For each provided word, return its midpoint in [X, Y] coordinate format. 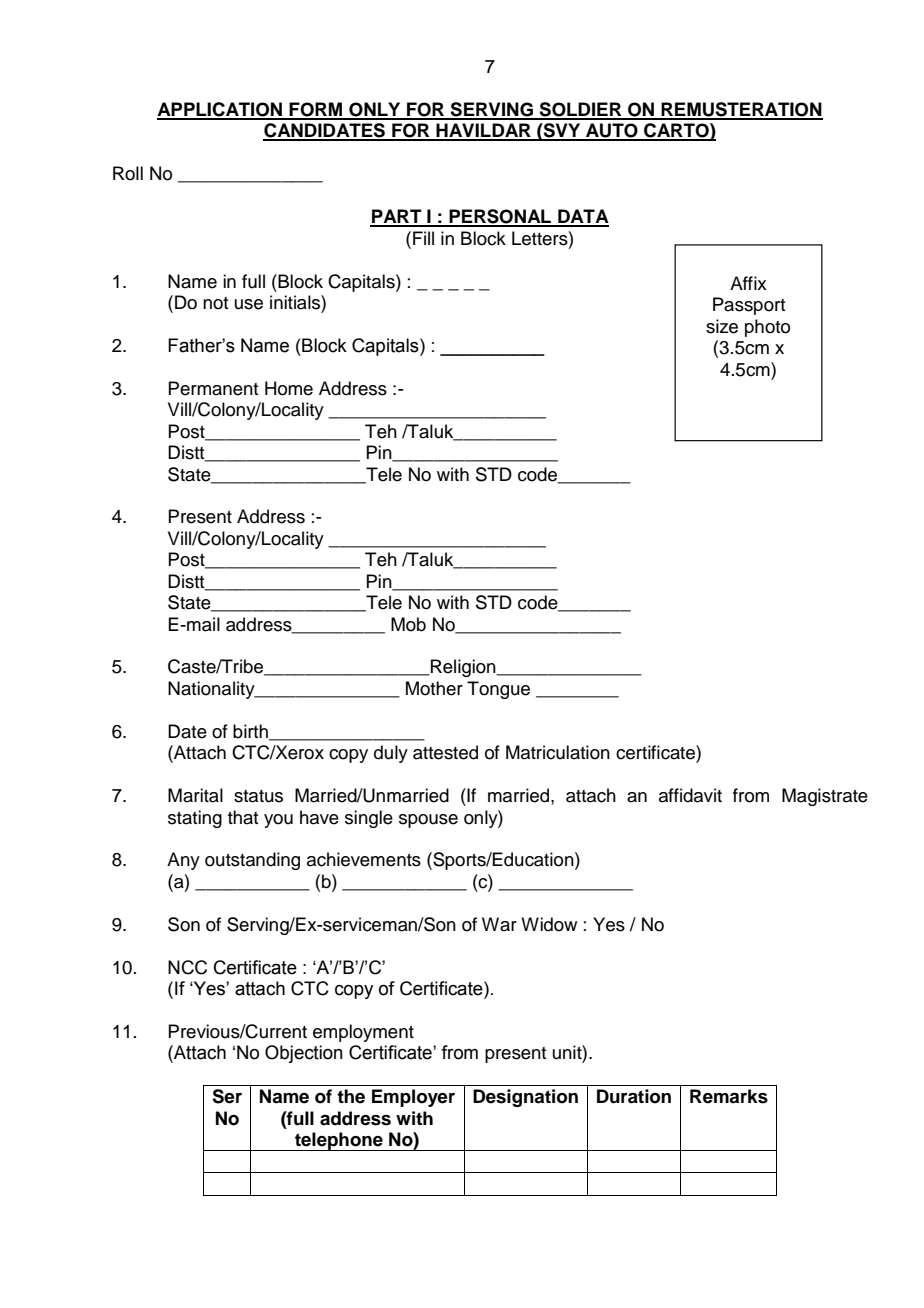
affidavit [690, 795]
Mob [408, 624]
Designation [525, 1098]
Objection [304, 1054]
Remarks [729, 1096]
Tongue [498, 690]
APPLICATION [221, 110]
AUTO [612, 131]
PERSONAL [500, 217]
